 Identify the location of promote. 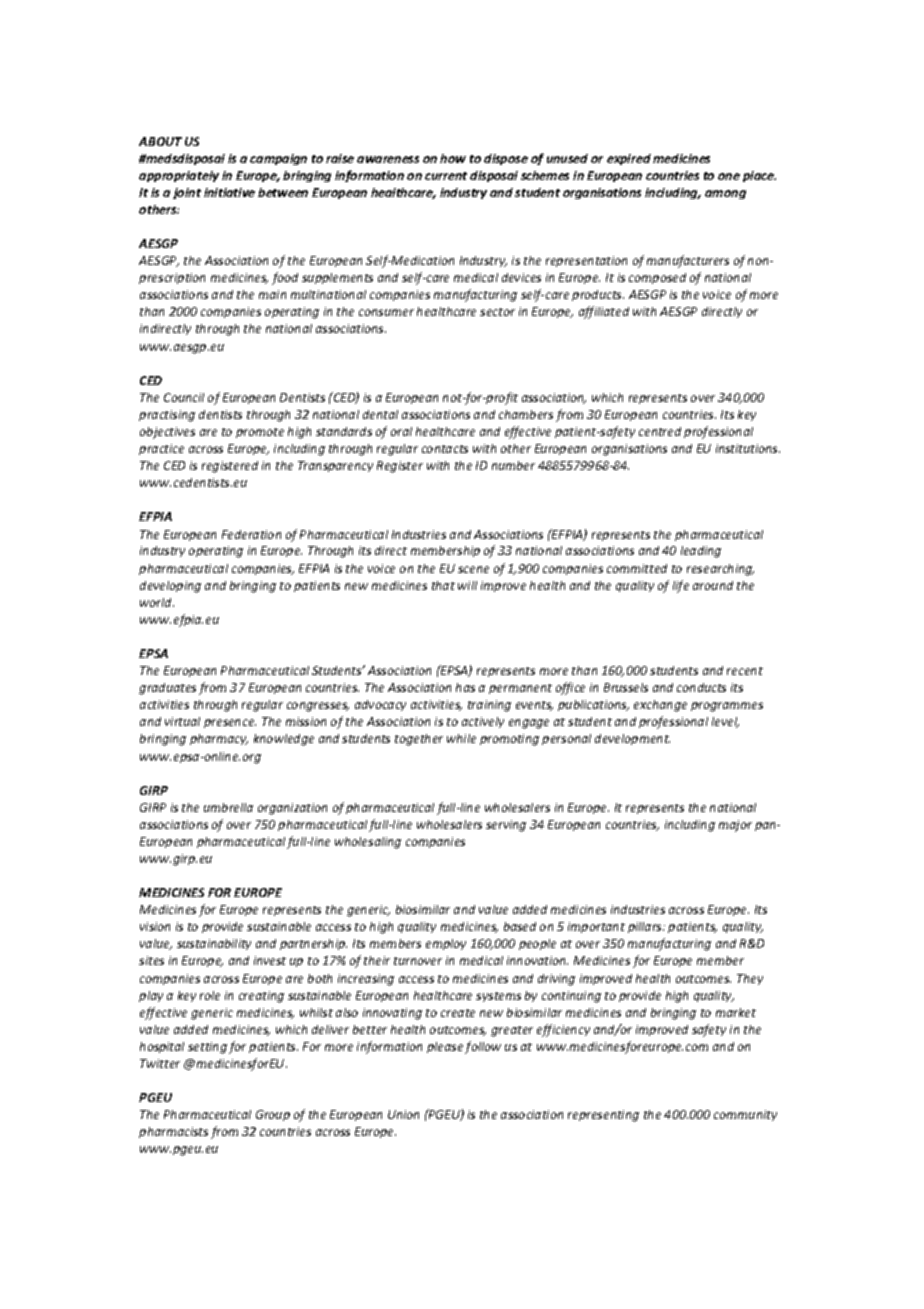
(260, 433).
